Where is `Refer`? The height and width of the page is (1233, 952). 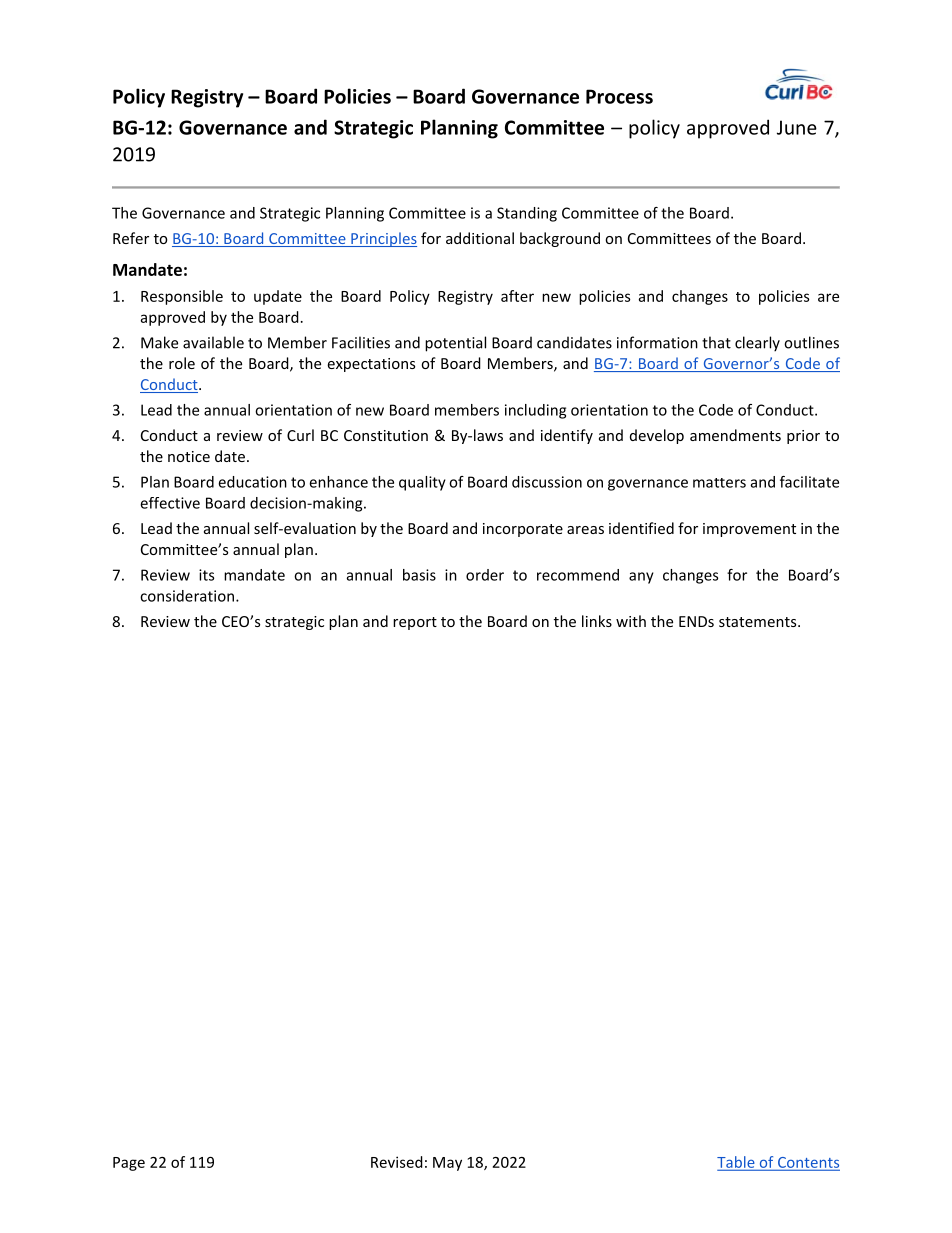
Refer is located at coordinates (131, 238).
